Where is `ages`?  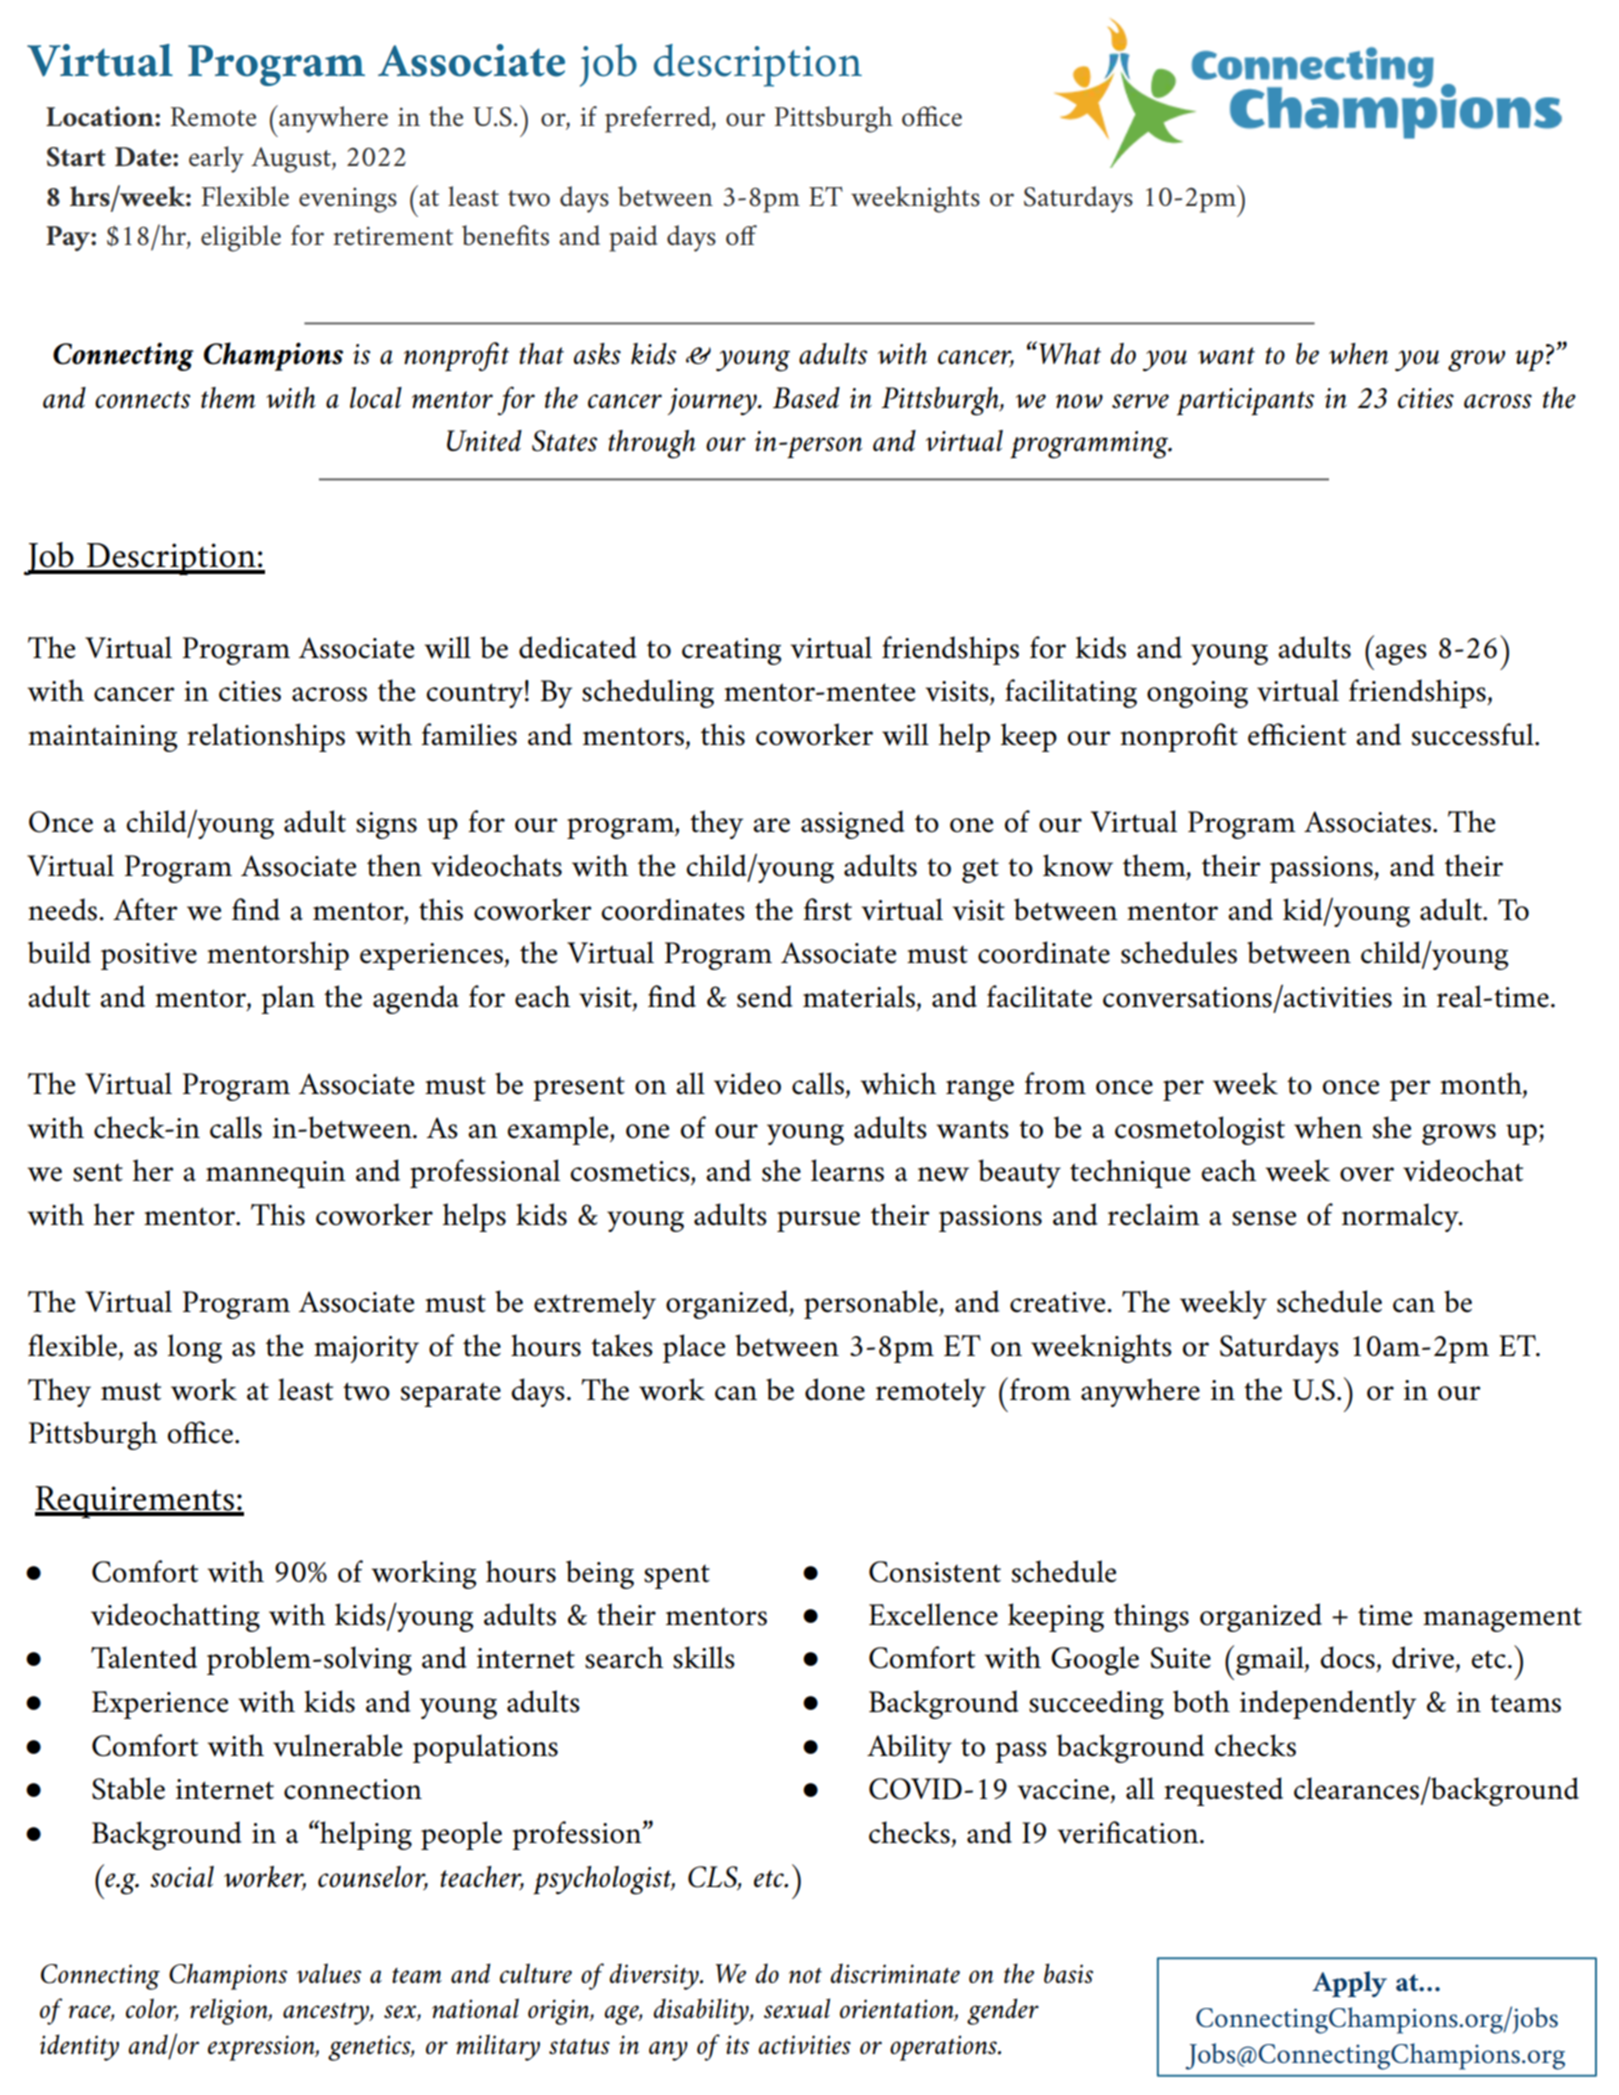
ages is located at coordinates (1401, 654).
